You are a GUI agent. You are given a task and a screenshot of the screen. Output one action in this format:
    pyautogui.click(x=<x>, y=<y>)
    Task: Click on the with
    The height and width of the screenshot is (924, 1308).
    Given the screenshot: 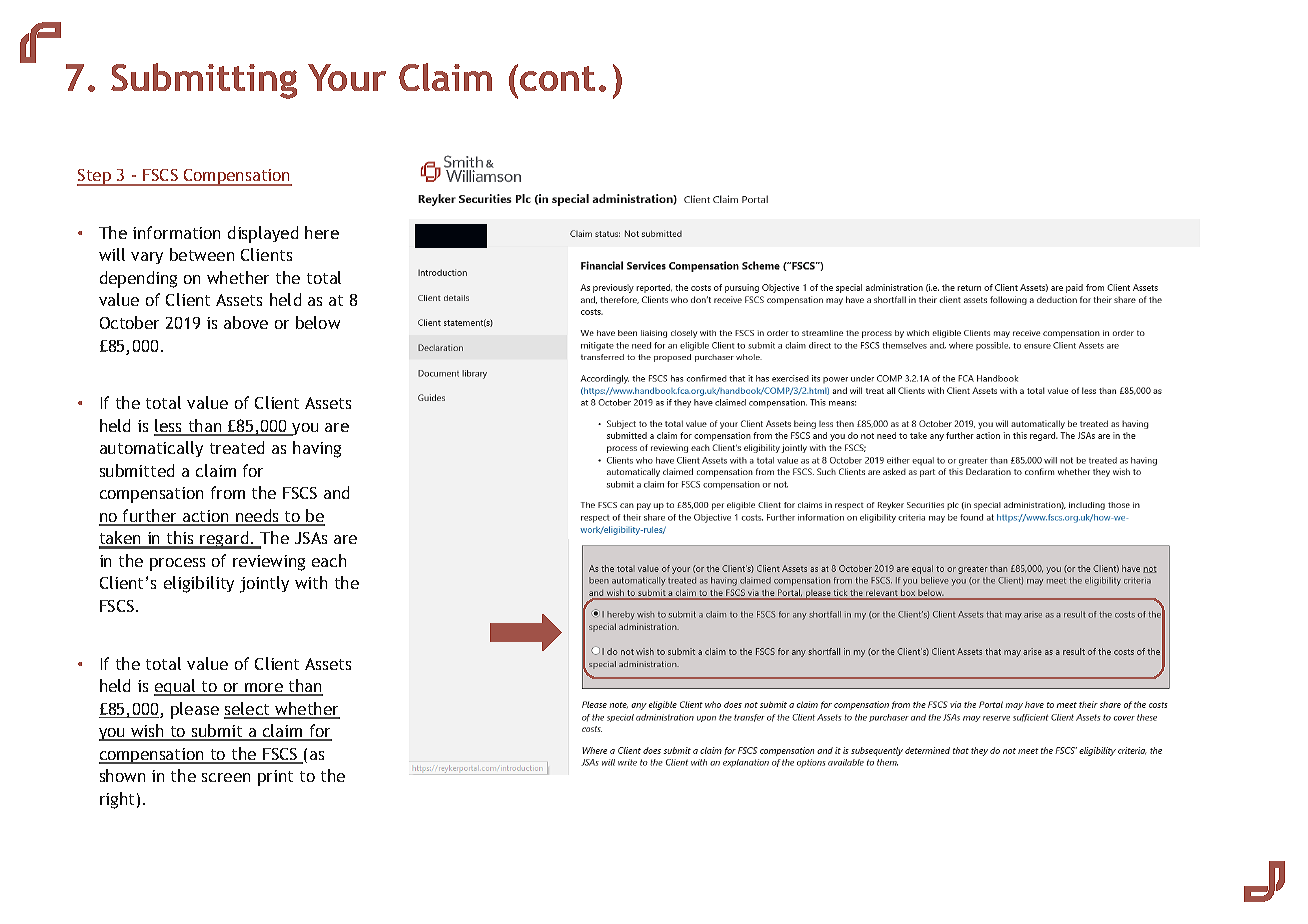 What is the action you would take?
    pyautogui.click(x=311, y=582)
